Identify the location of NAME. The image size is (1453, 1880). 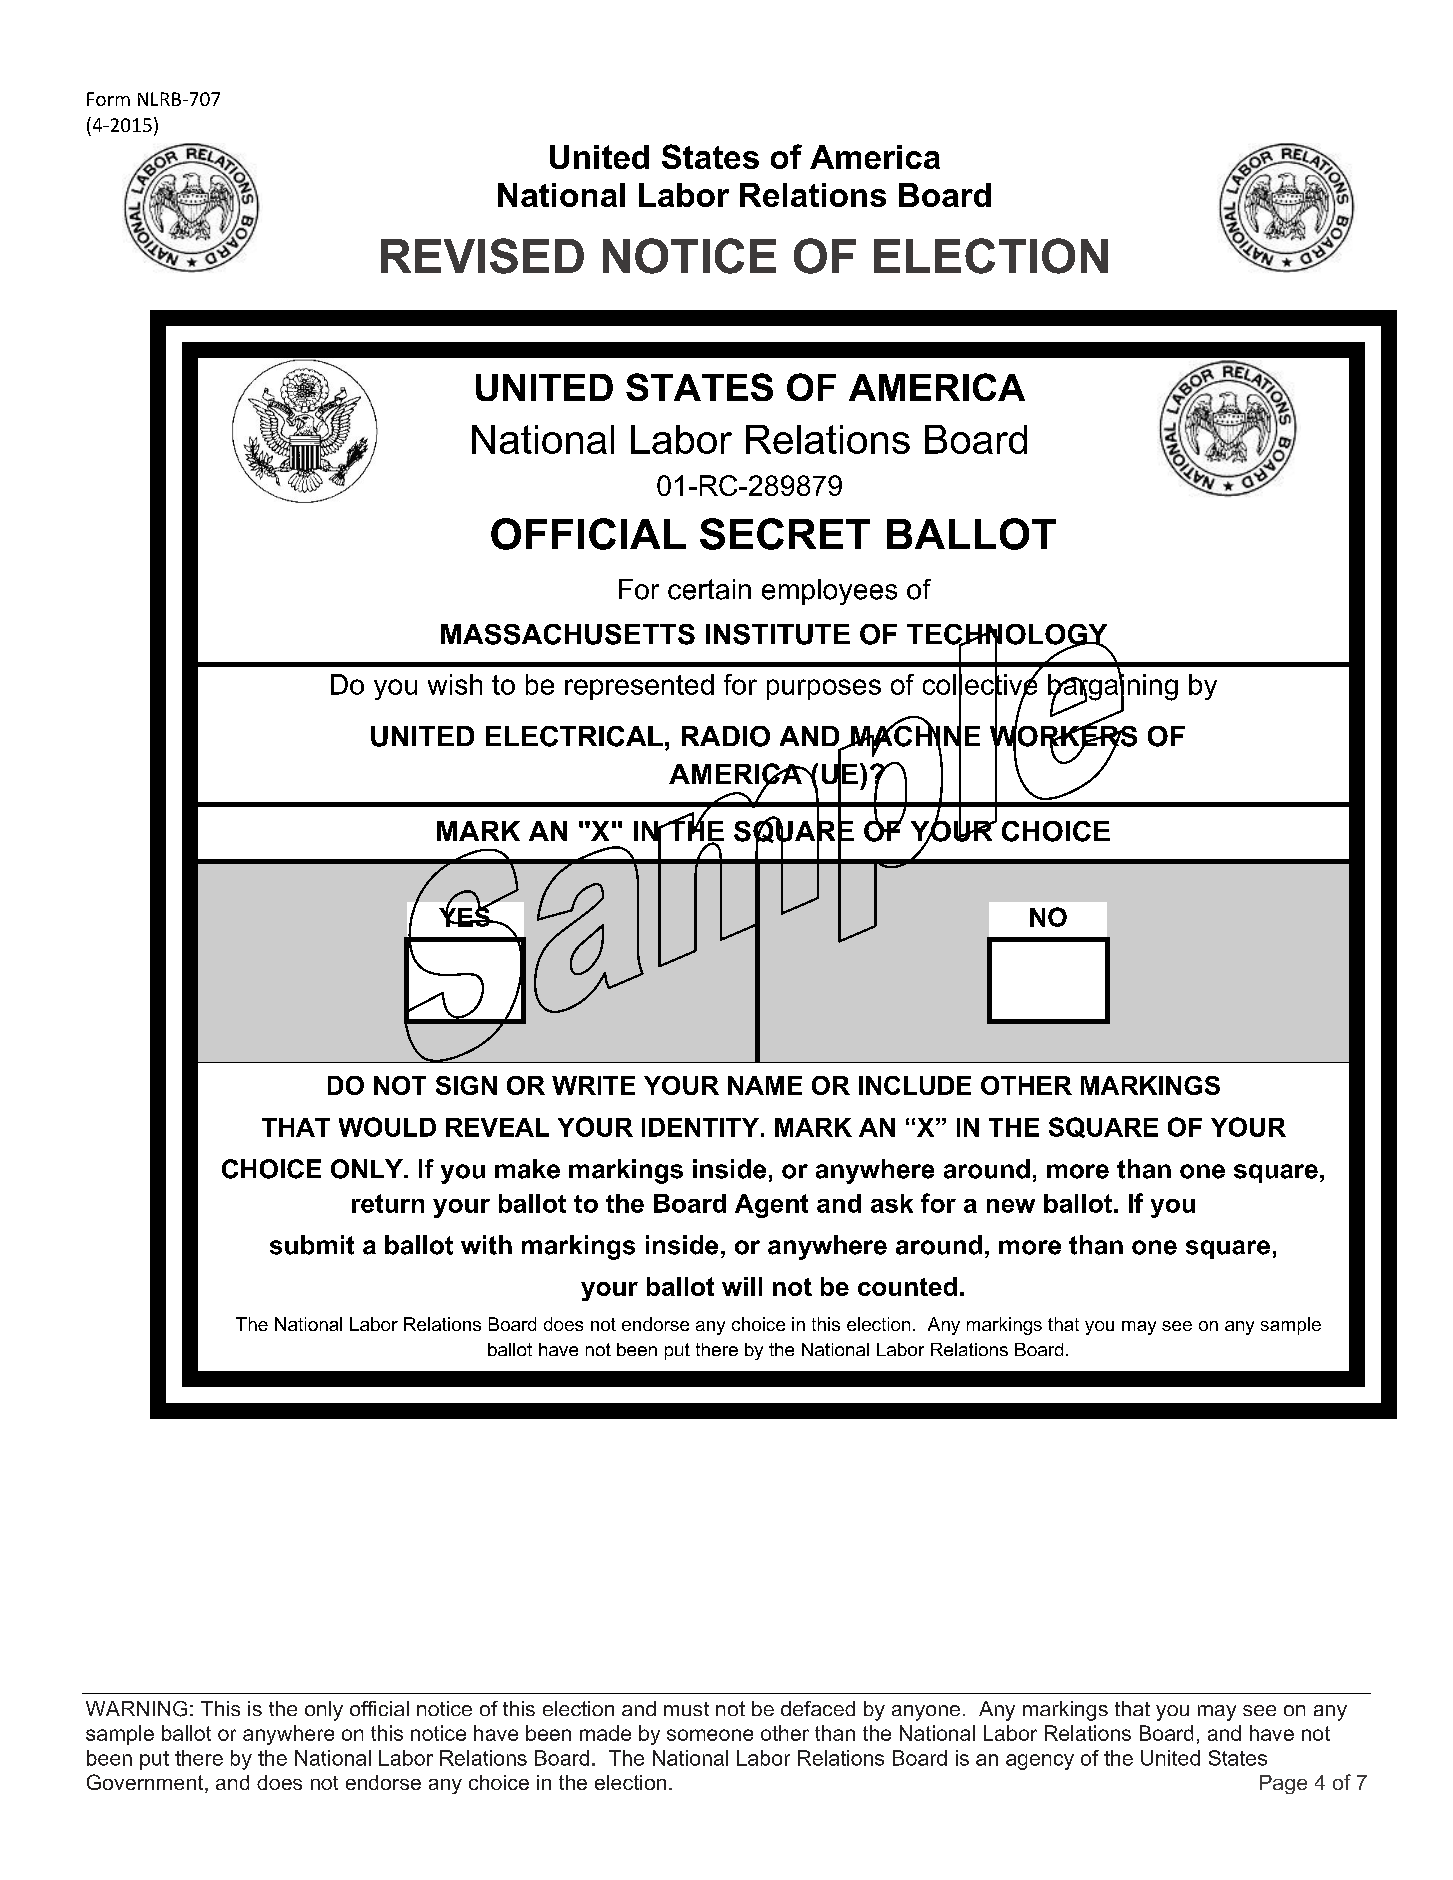
(765, 1085).
